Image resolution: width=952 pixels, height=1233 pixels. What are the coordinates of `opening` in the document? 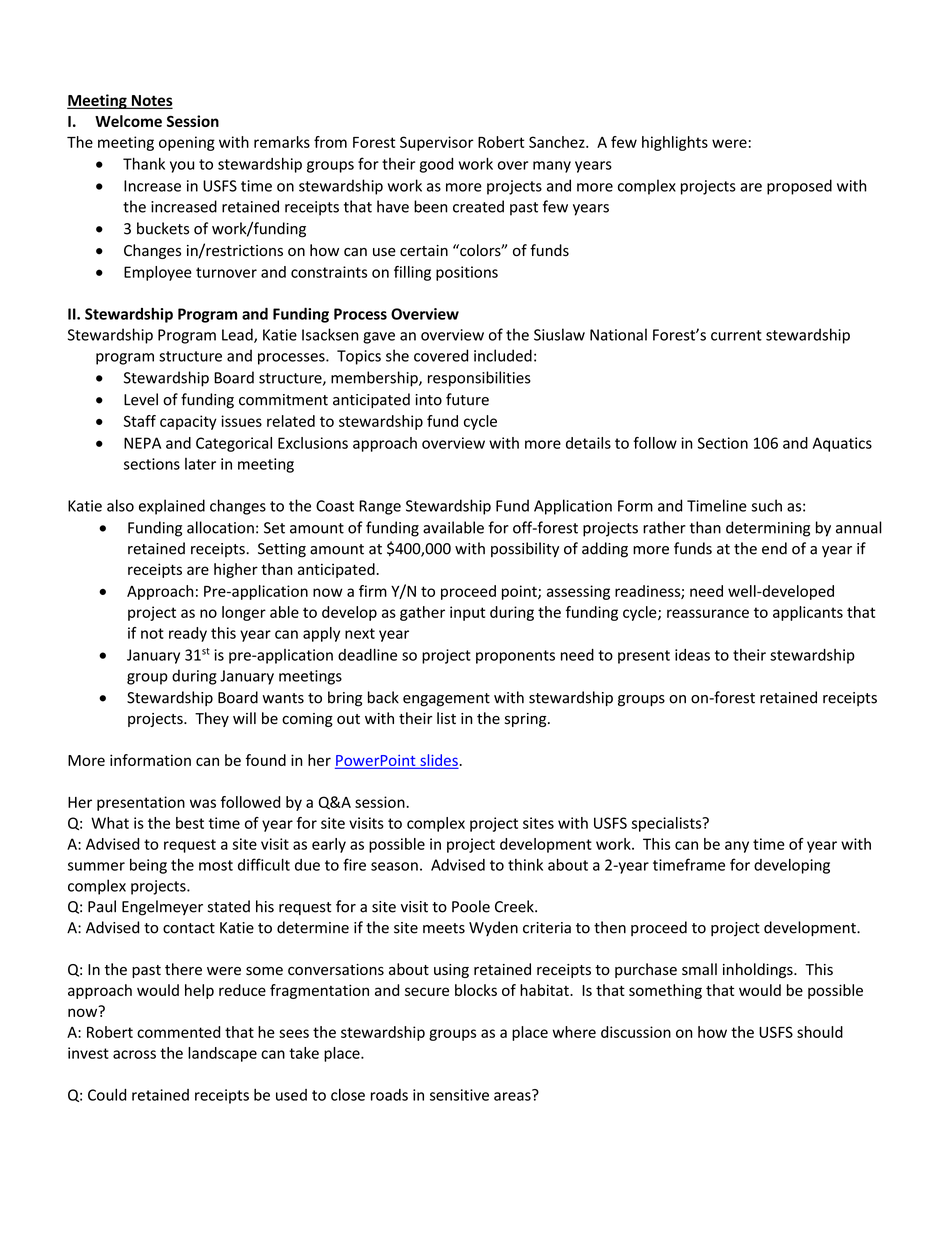 It's located at (187, 143).
